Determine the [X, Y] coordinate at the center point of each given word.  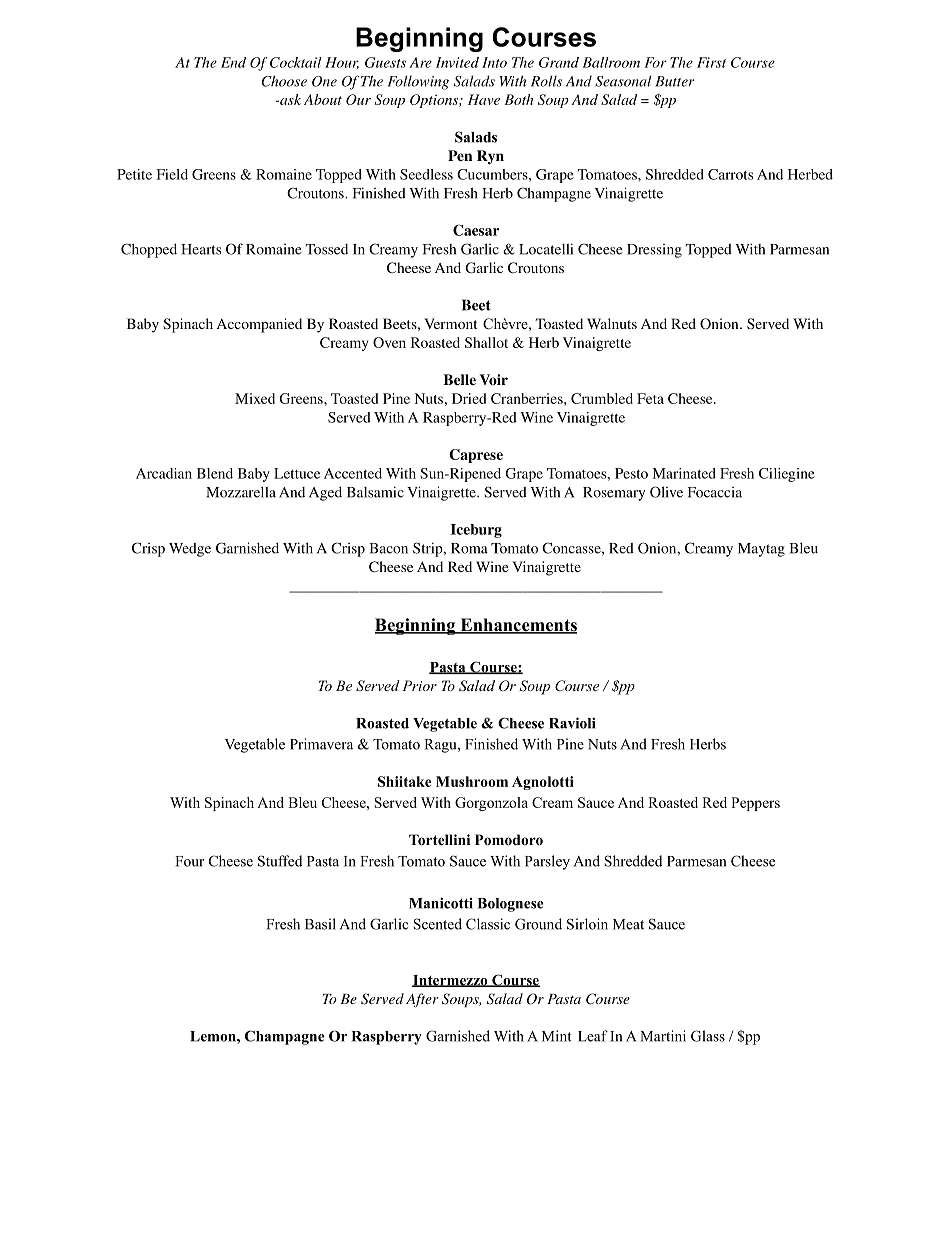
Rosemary [614, 494]
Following [418, 82]
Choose [284, 81]
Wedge [190, 550]
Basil [320, 924]
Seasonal [623, 81]
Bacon [388, 548]
